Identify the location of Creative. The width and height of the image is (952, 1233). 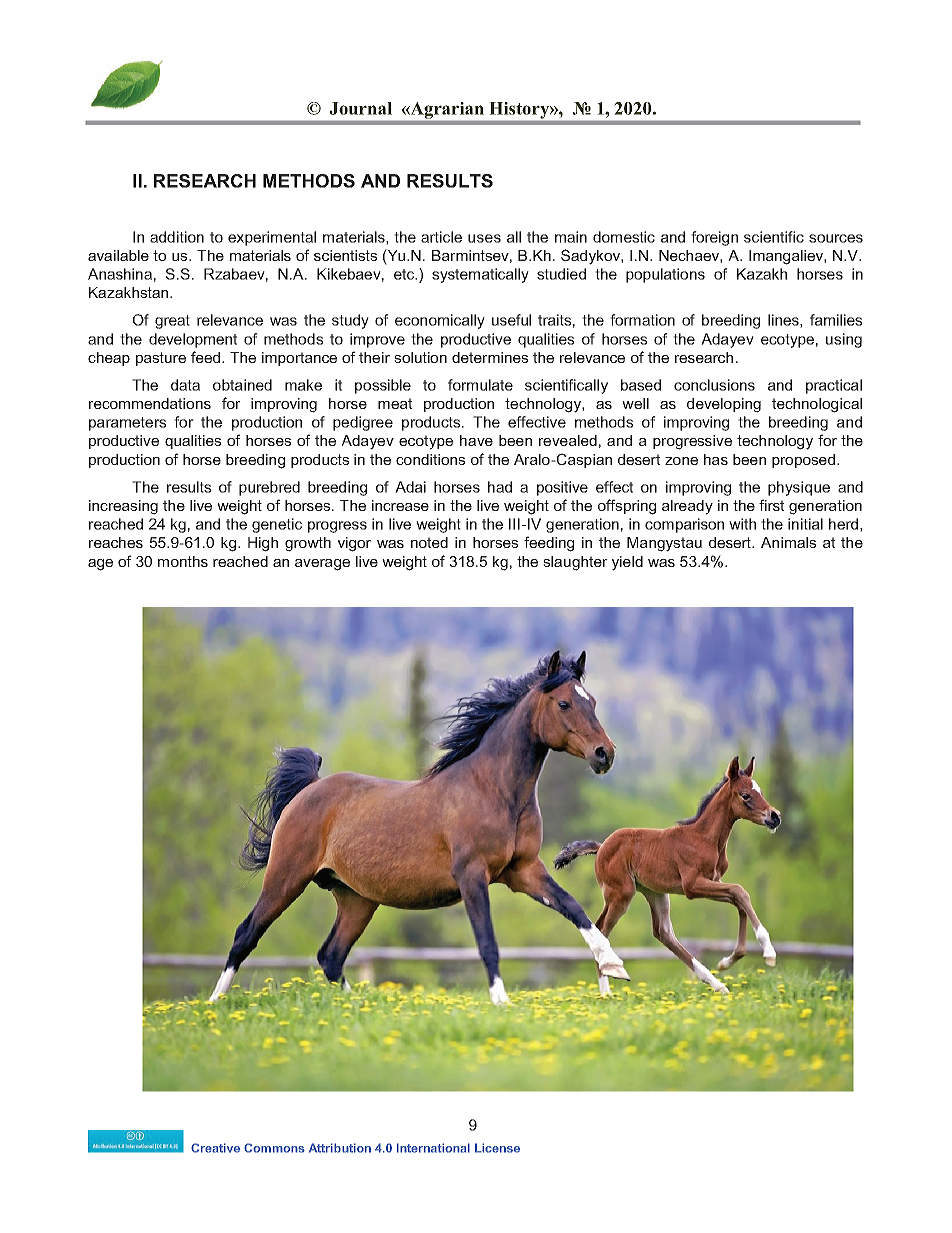
(215, 1148).
